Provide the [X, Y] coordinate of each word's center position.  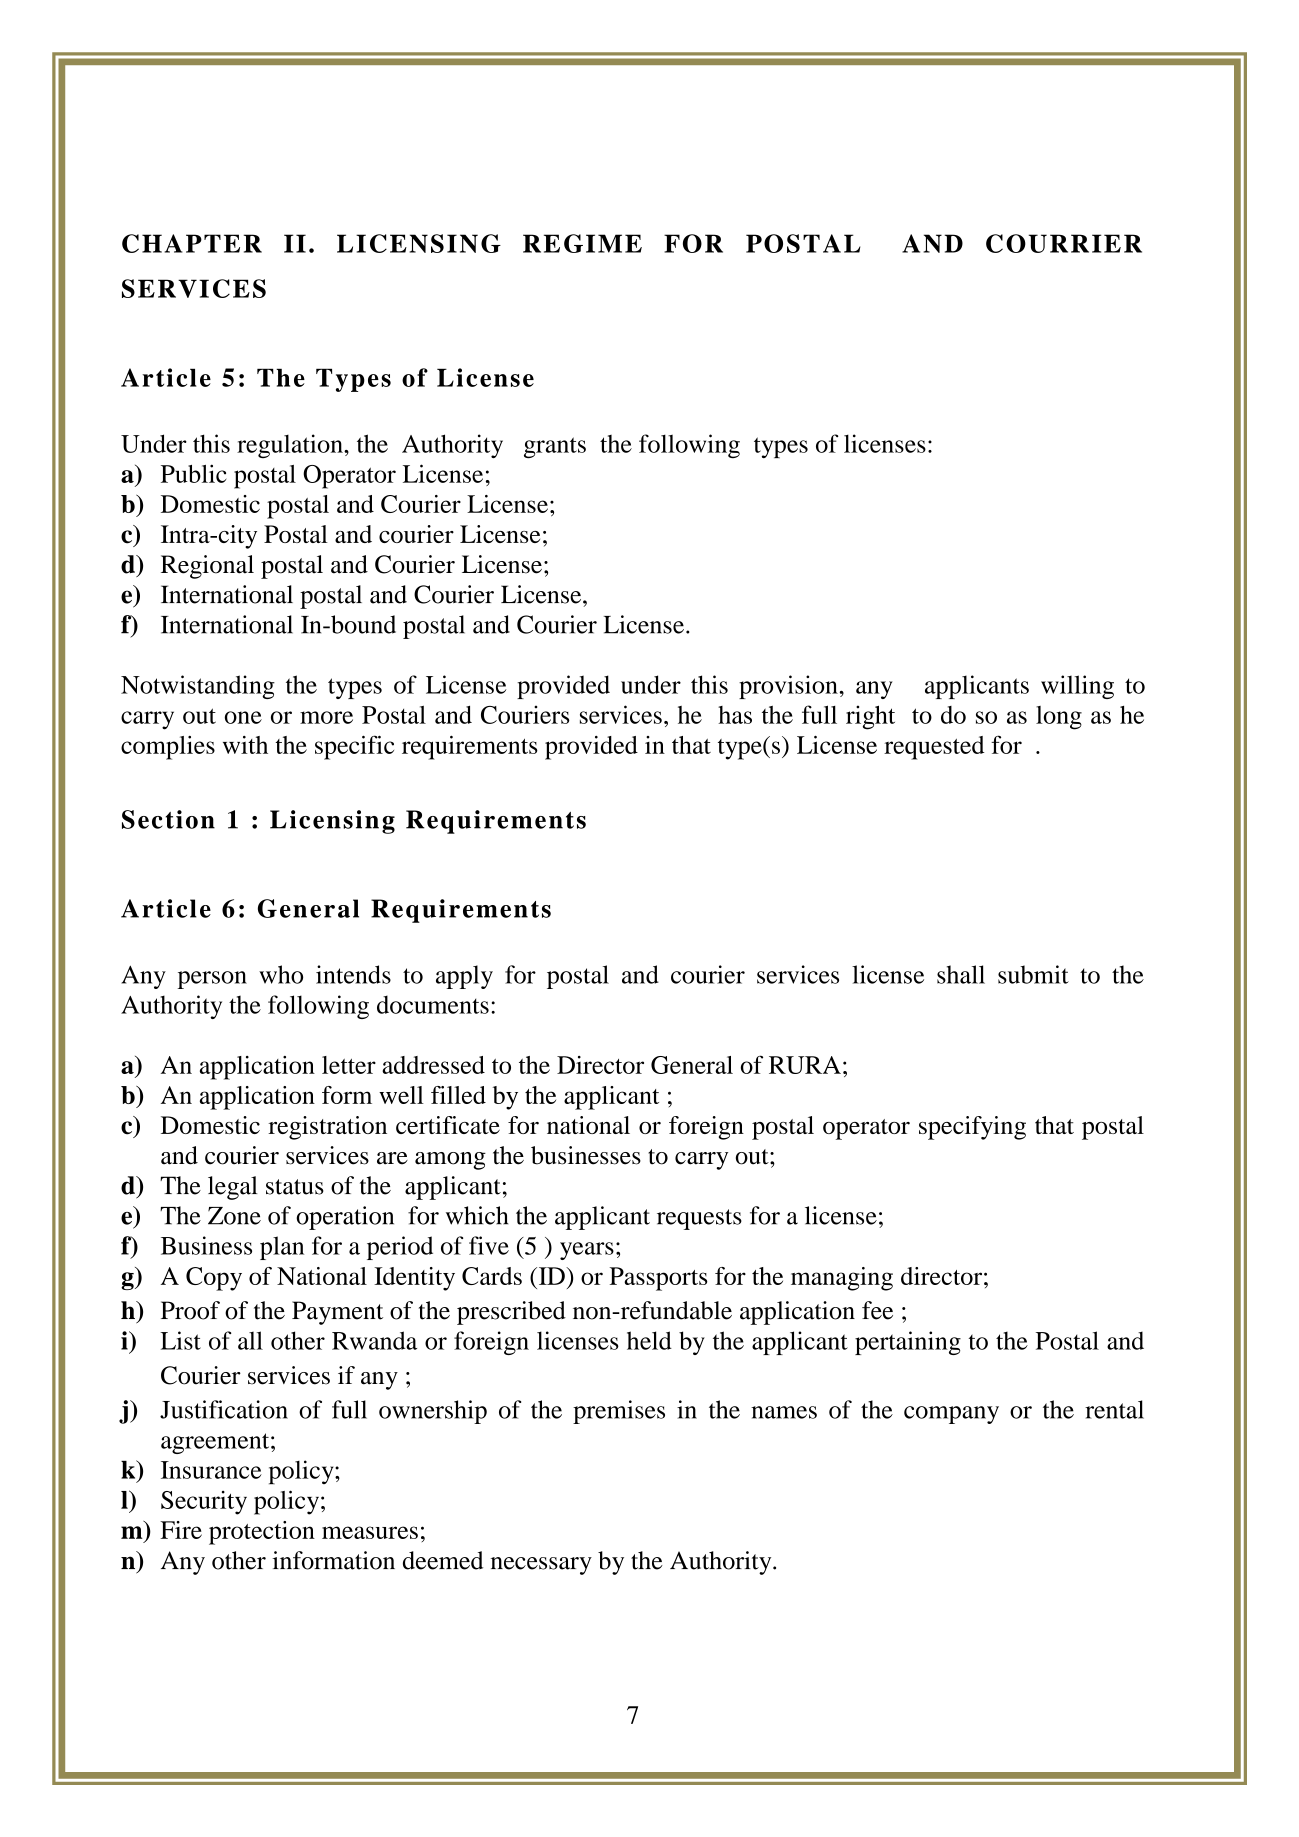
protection [262, 1533]
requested [934, 748]
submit [1033, 974]
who [281, 974]
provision [789, 687]
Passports [659, 1279]
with [245, 745]
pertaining [908, 1343]
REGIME [582, 243]
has [735, 715]
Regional [207, 567]
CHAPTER [192, 243]
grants [555, 447]
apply [464, 977]
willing [1077, 687]
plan [282, 1248]
